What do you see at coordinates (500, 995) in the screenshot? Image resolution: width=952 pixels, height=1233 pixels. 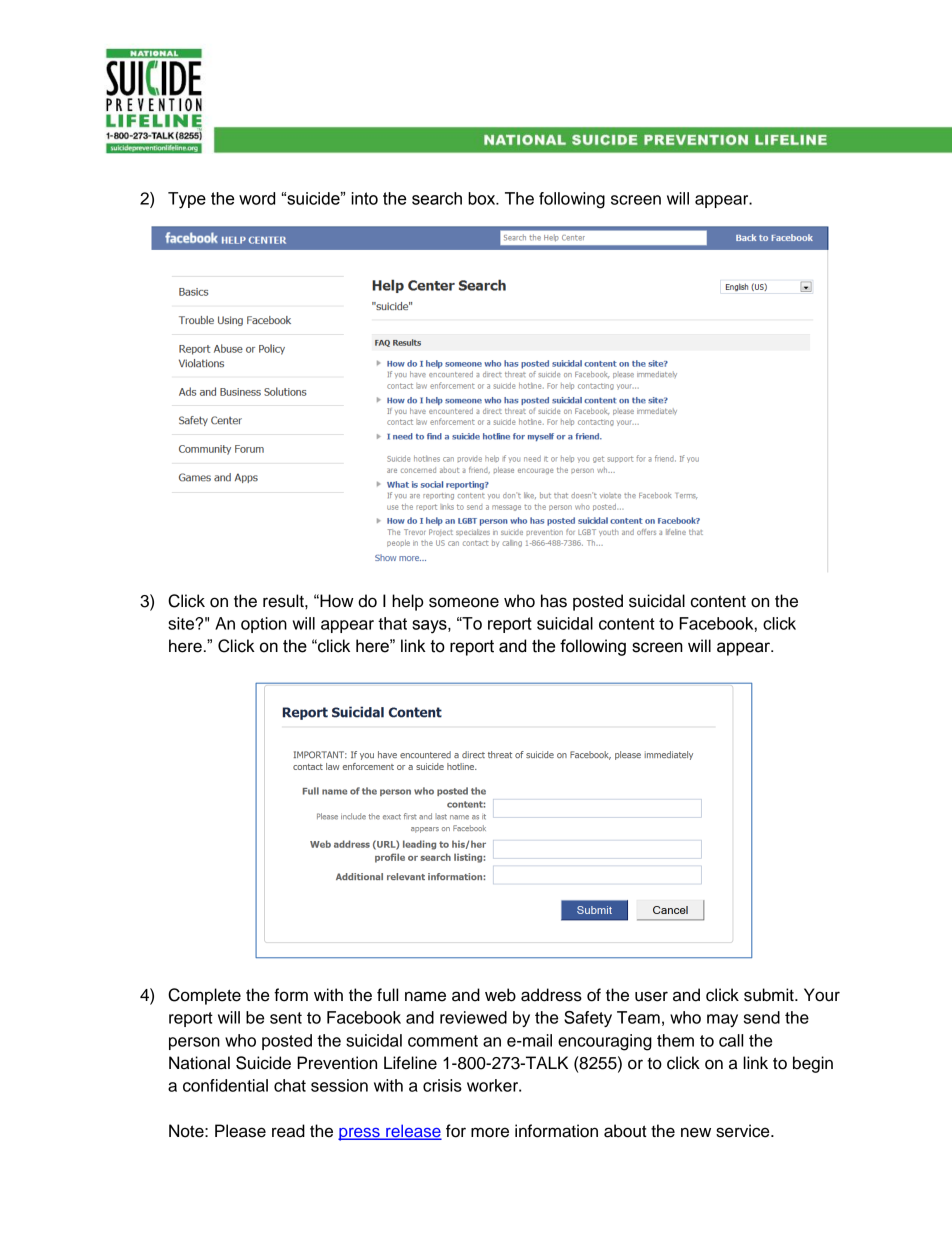 I see `web` at bounding box center [500, 995].
